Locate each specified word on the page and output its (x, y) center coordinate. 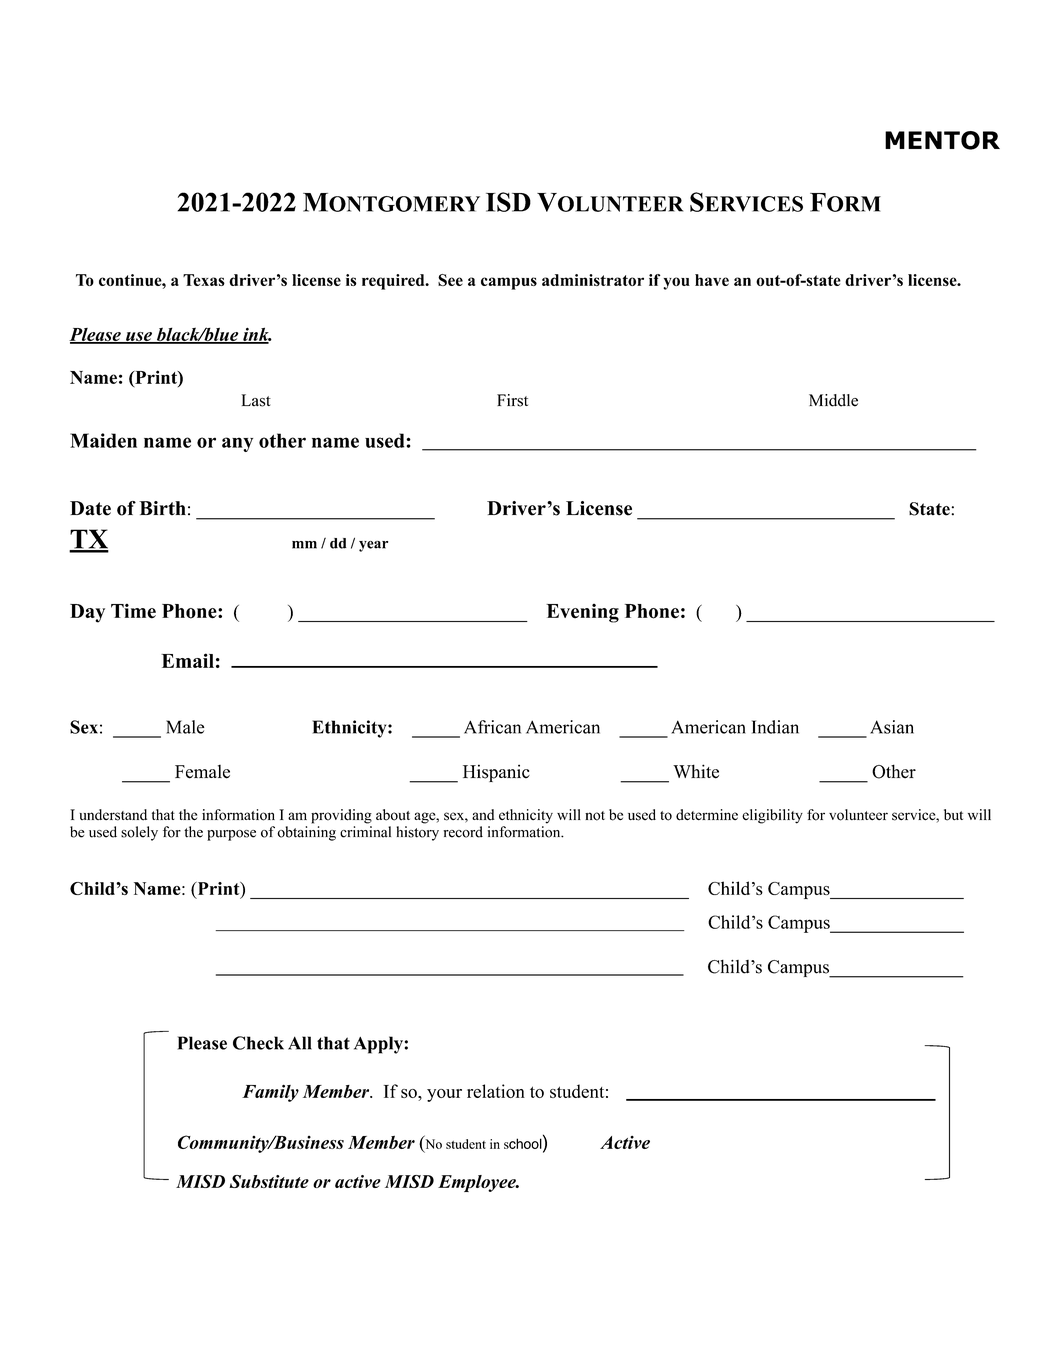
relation (496, 1091)
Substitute (269, 1181)
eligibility (772, 816)
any (237, 444)
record (463, 832)
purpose (231, 835)
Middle (833, 400)
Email (187, 660)
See (450, 280)
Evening (582, 613)
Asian (892, 727)
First (512, 400)
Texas (204, 280)
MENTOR (942, 140)
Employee (478, 1183)
